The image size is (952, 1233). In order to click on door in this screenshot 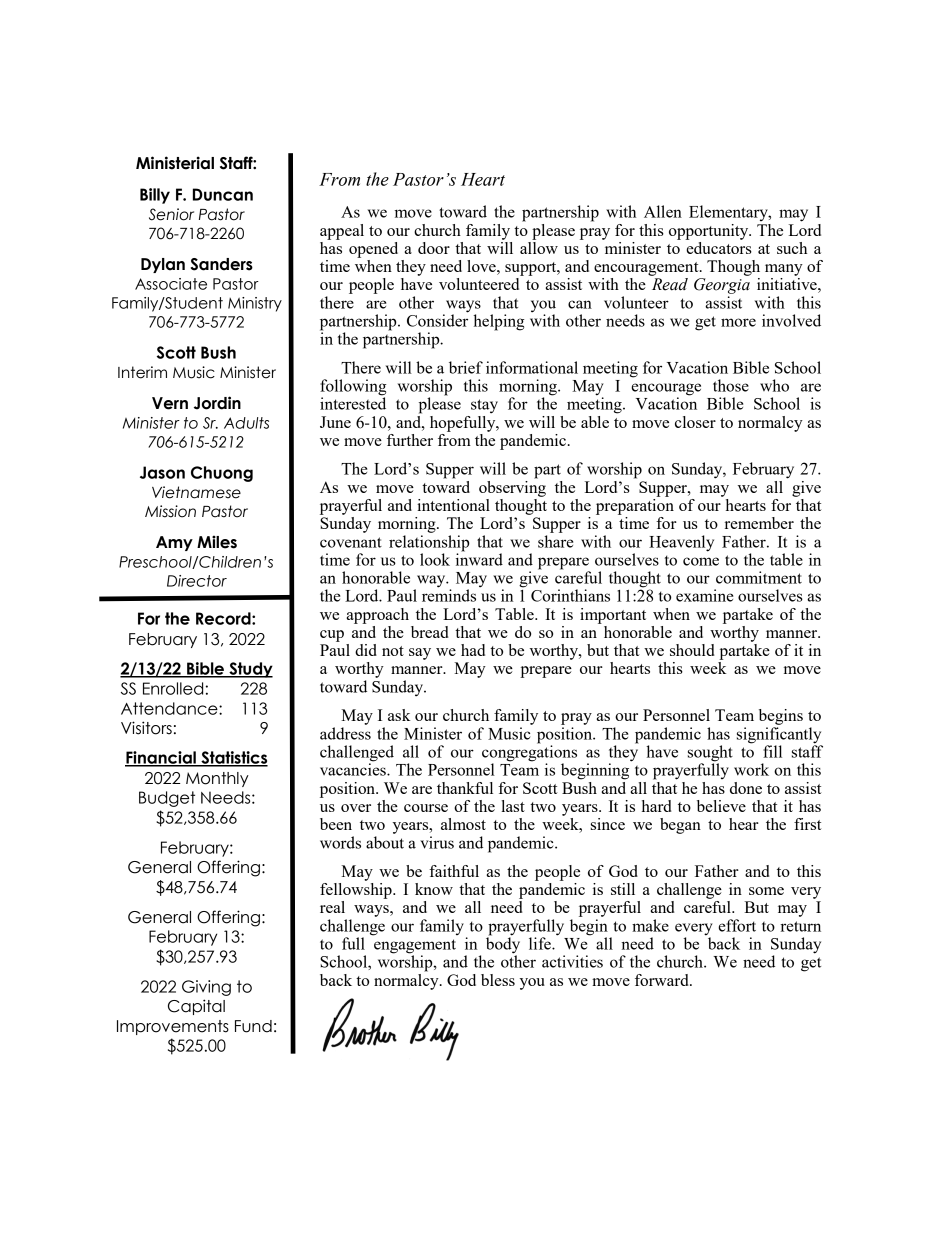, I will do `click(434, 248)`.
